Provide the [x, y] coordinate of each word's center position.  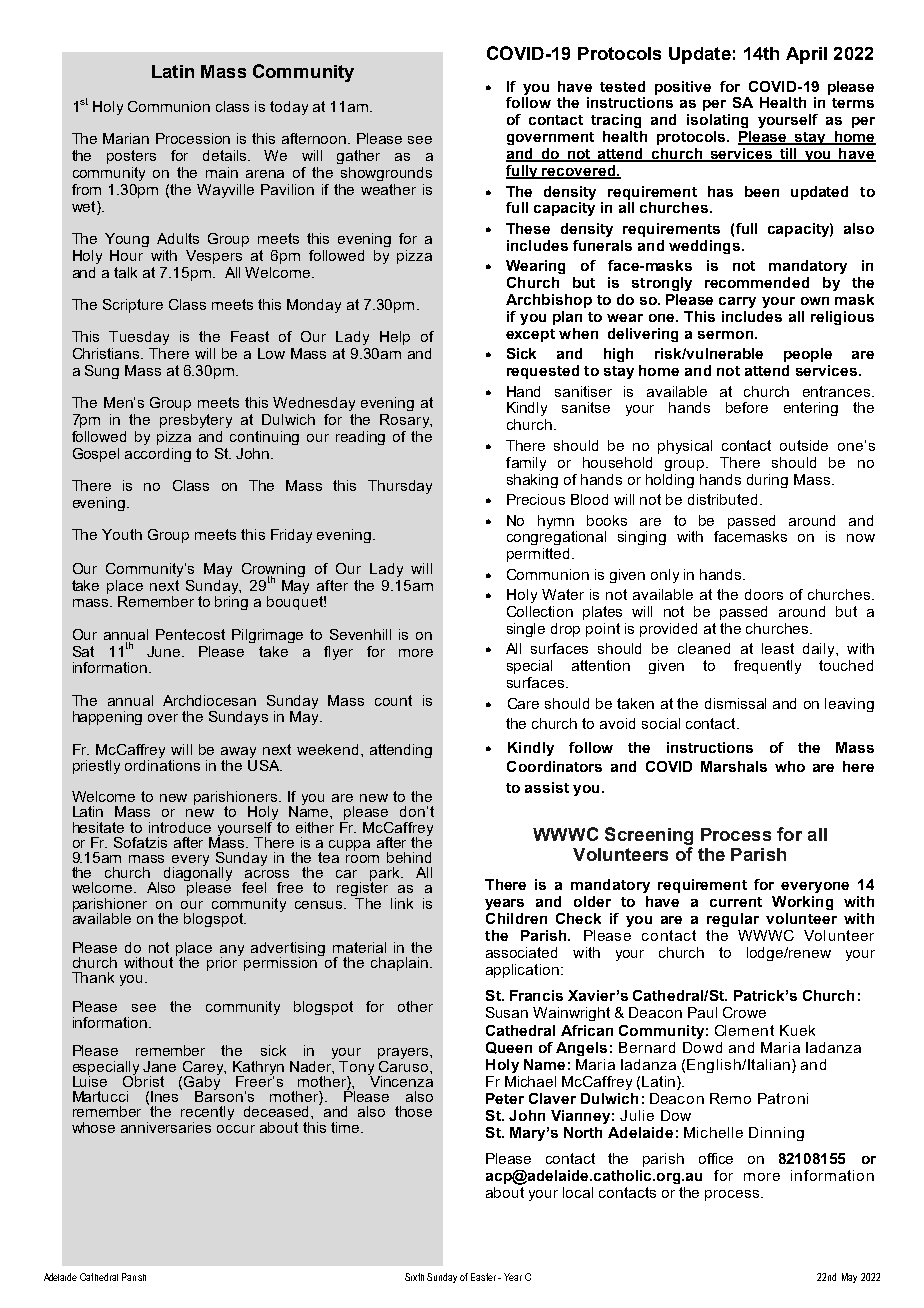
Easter [483, 1277]
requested [543, 372]
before [747, 407]
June [165, 651]
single [526, 630]
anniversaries [166, 1127]
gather [358, 157]
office [716, 1158]
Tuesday [139, 338]
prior [223, 963]
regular [733, 920]
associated [521, 952]
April [806, 55]
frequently [767, 667]
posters [131, 157]
